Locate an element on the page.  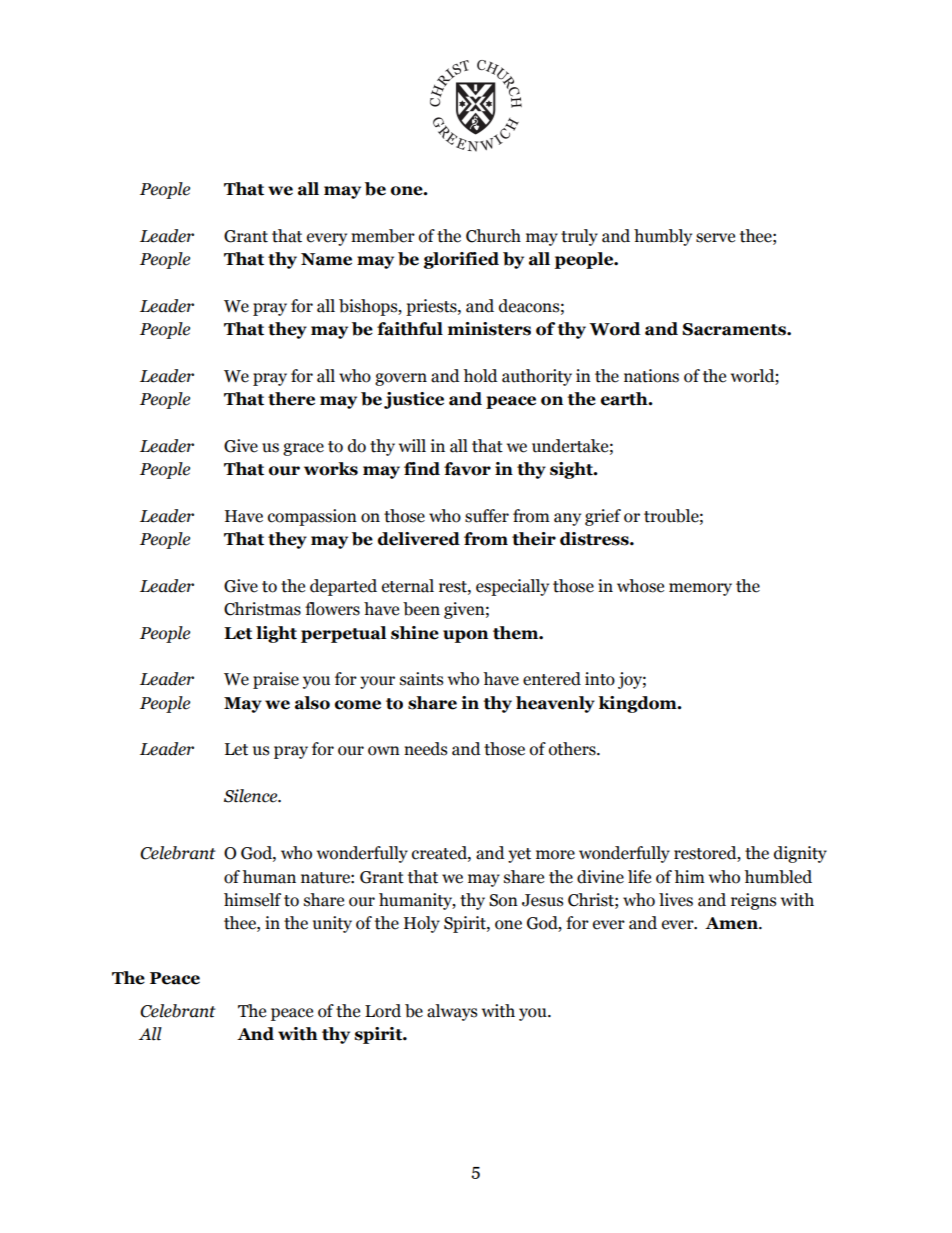
reigns is located at coordinates (753, 901).
